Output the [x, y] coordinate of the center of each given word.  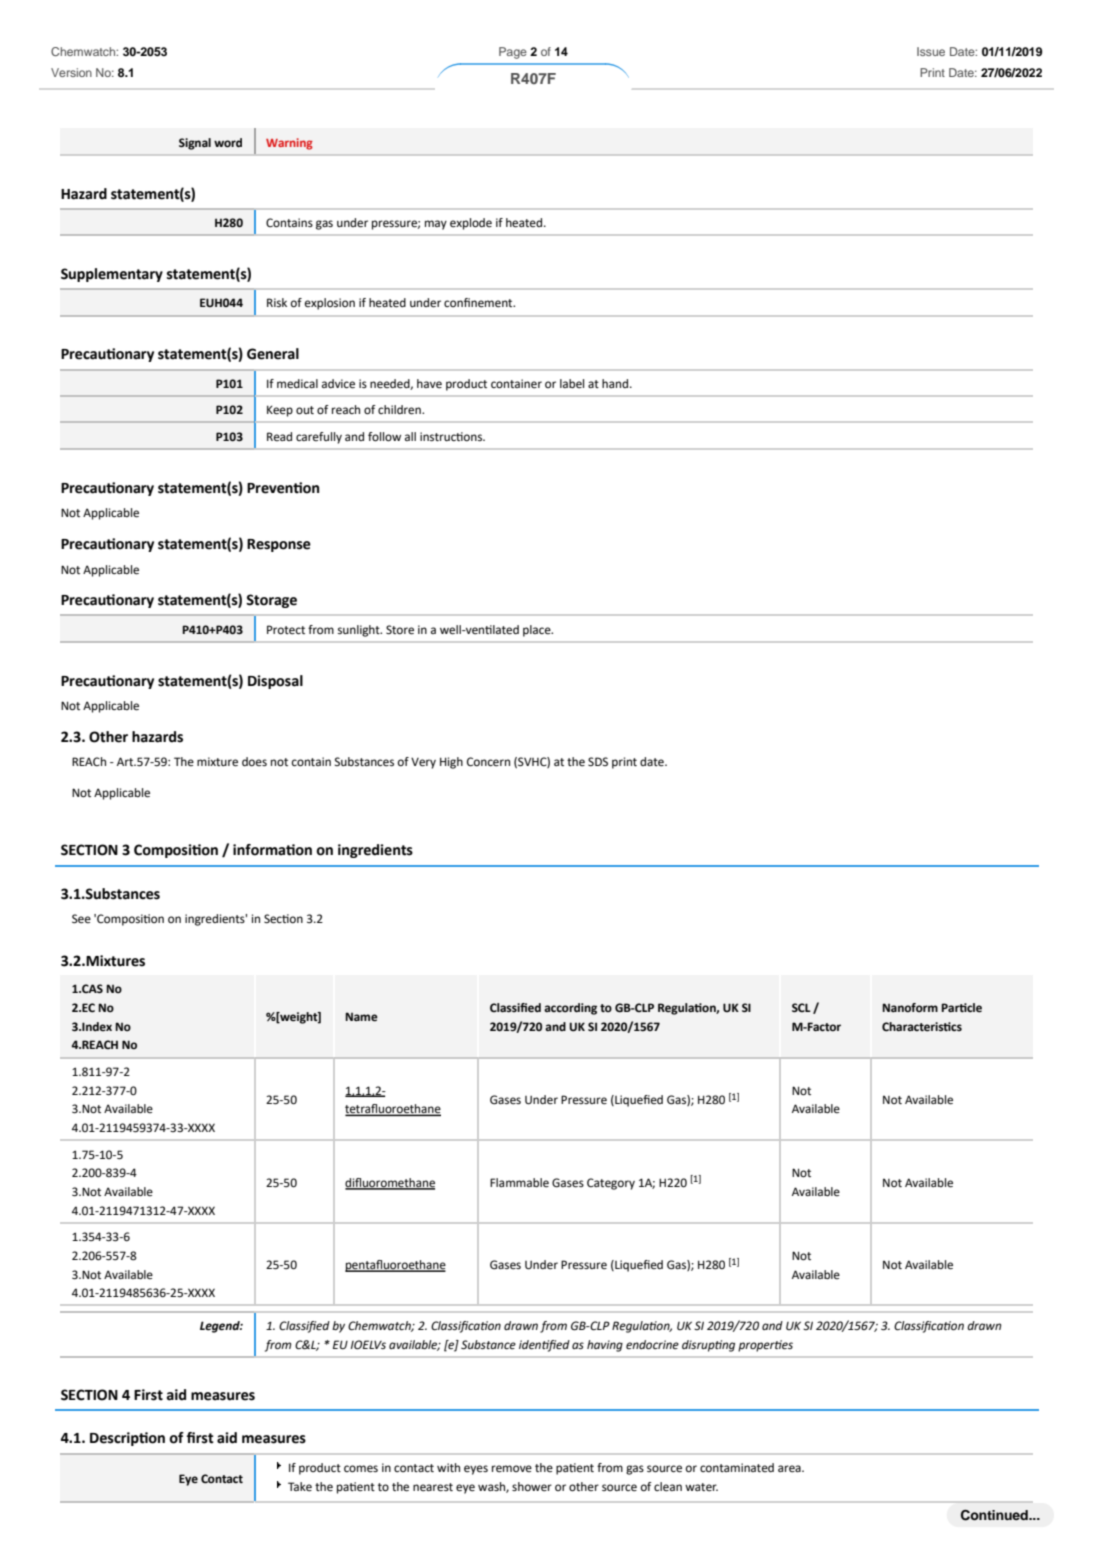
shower [532, 1487]
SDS [598, 761]
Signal [195, 144]
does [254, 761]
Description [127, 1439]
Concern [488, 762]
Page [513, 53]
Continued [995, 1515]
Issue [931, 51]
